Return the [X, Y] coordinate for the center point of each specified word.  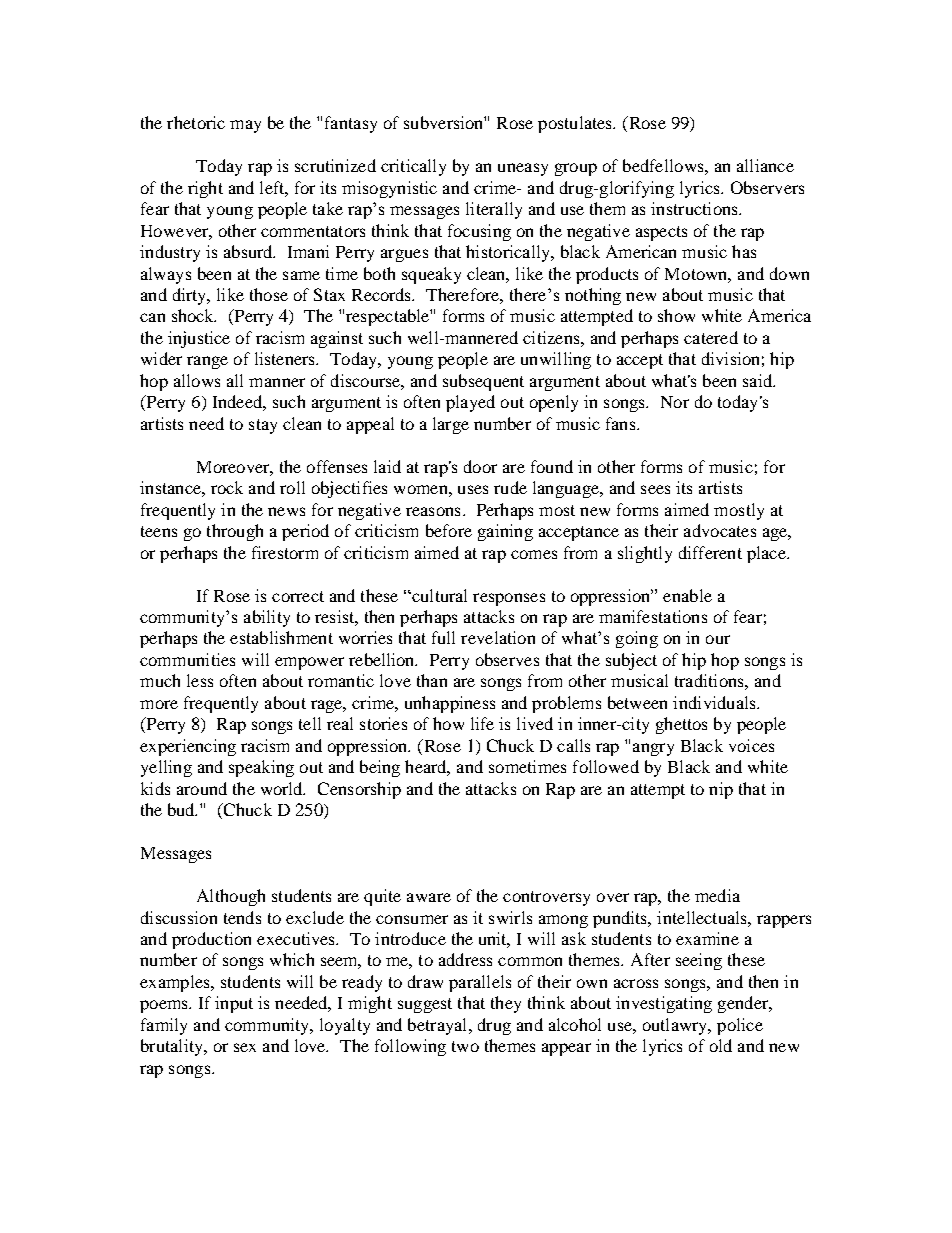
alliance [765, 165]
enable [687, 595]
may [245, 126]
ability [267, 618]
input [234, 1004]
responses [509, 599]
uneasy [523, 169]
